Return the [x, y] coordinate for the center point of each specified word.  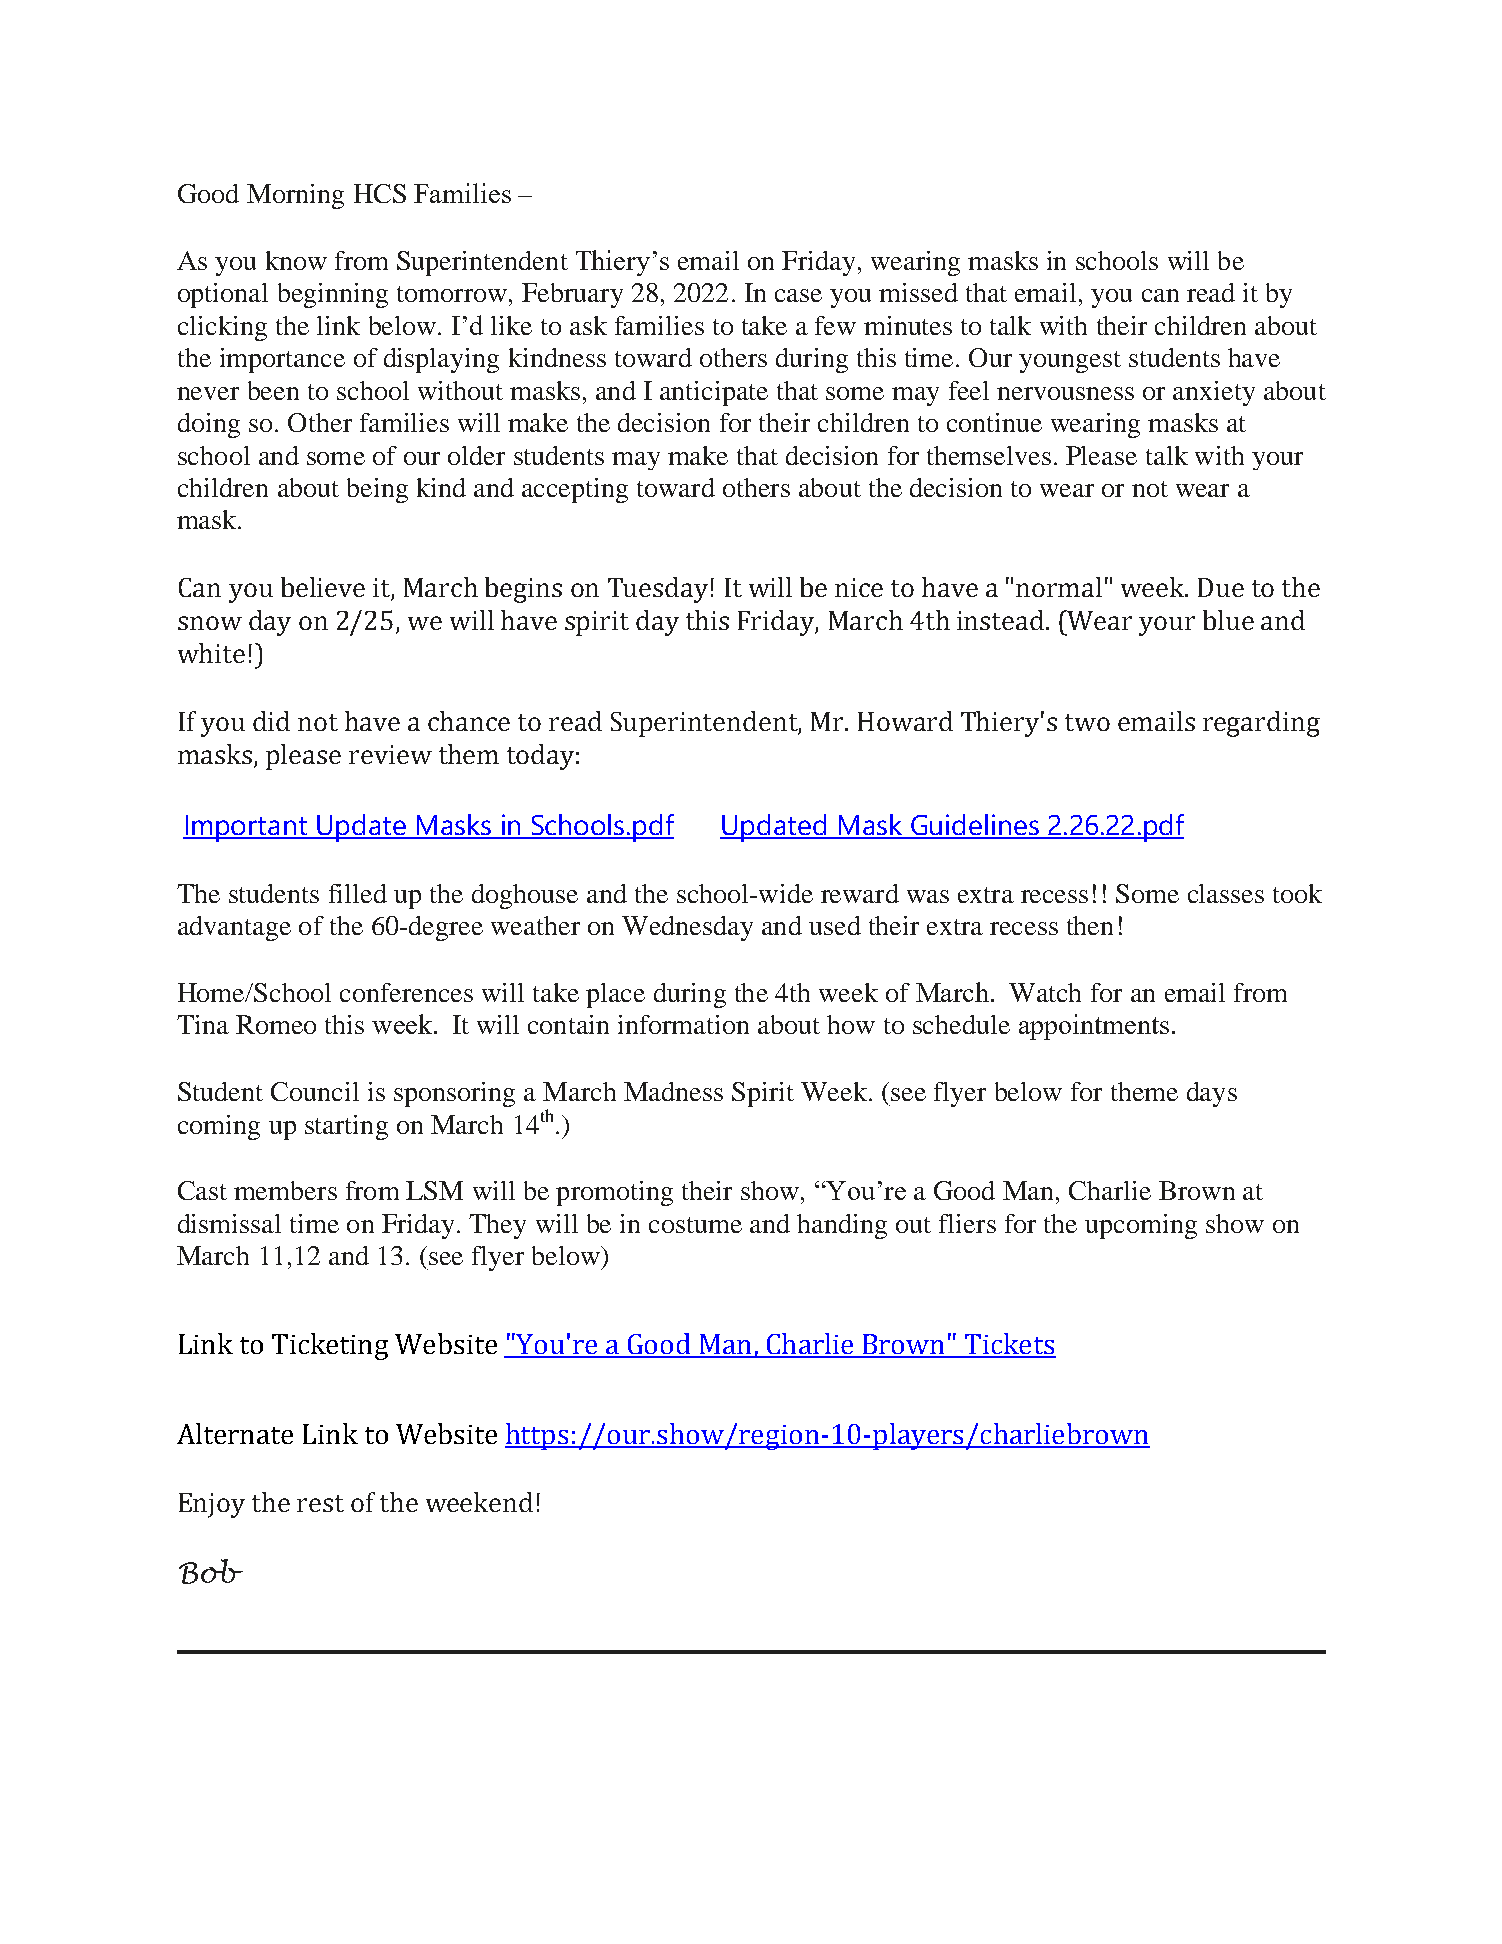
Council [315, 1091]
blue [1228, 620]
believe [323, 587]
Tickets [1009, 1345]
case [798, 295]
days [1212, 1094]
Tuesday [658, 590]
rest [320, 1503]
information [683, 1024]
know [296, 260]
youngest [1070, 362]
